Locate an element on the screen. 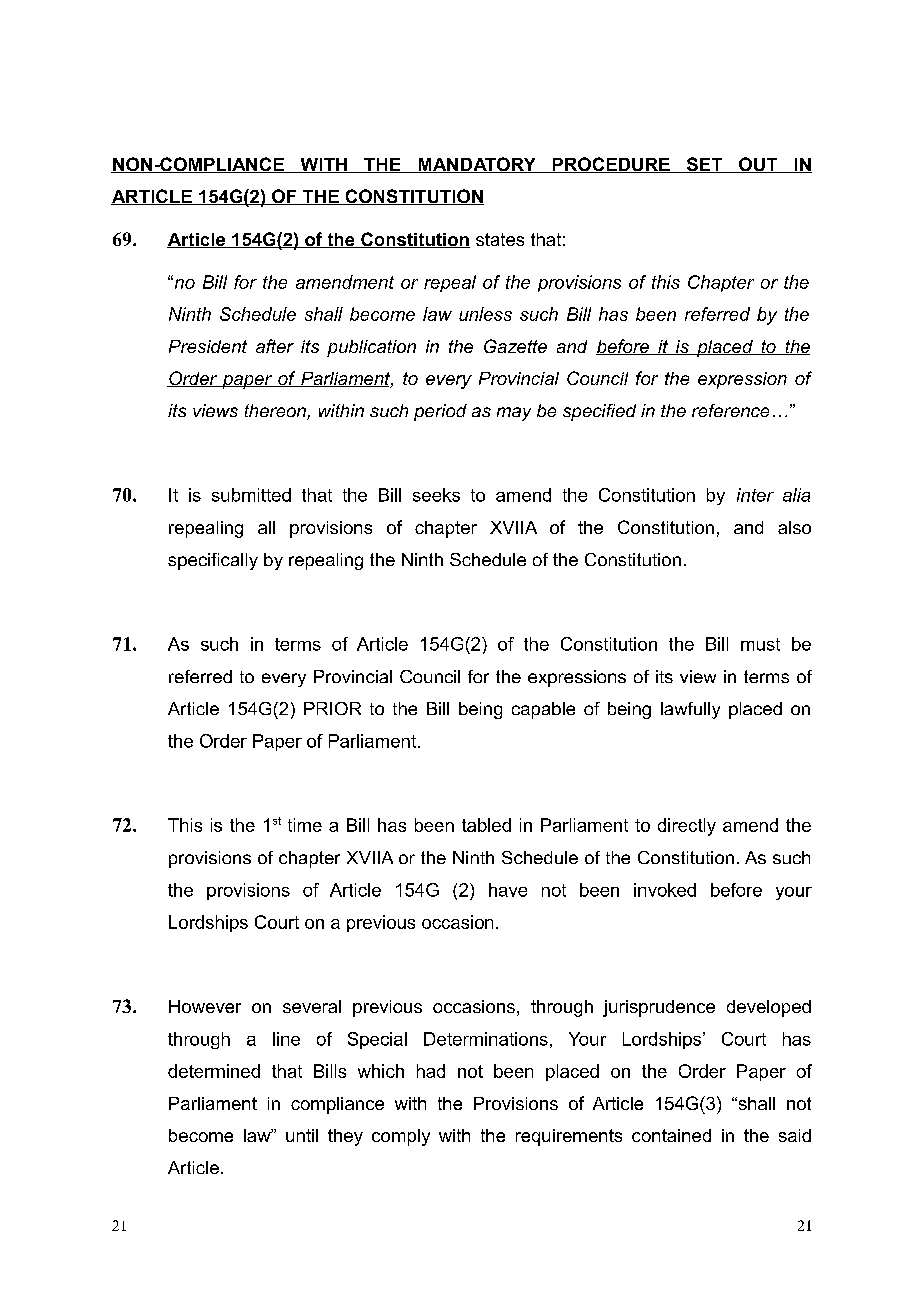  MANDATORY is located at coordinates (477, 165).
